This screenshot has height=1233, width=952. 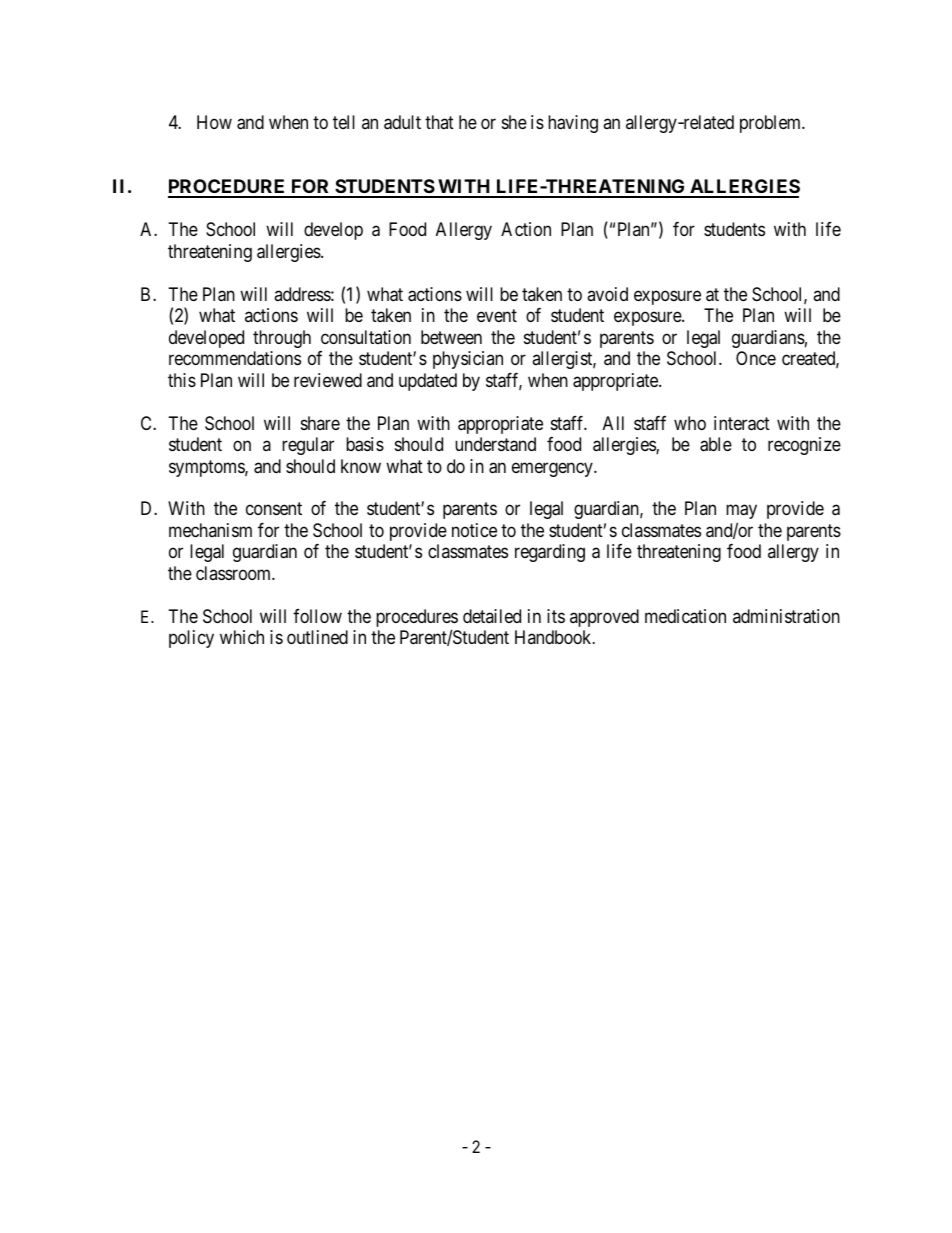 What do you see at coordinates (514, 122) in the screenshot?
I see `she` at bounding box center [514, 122].
